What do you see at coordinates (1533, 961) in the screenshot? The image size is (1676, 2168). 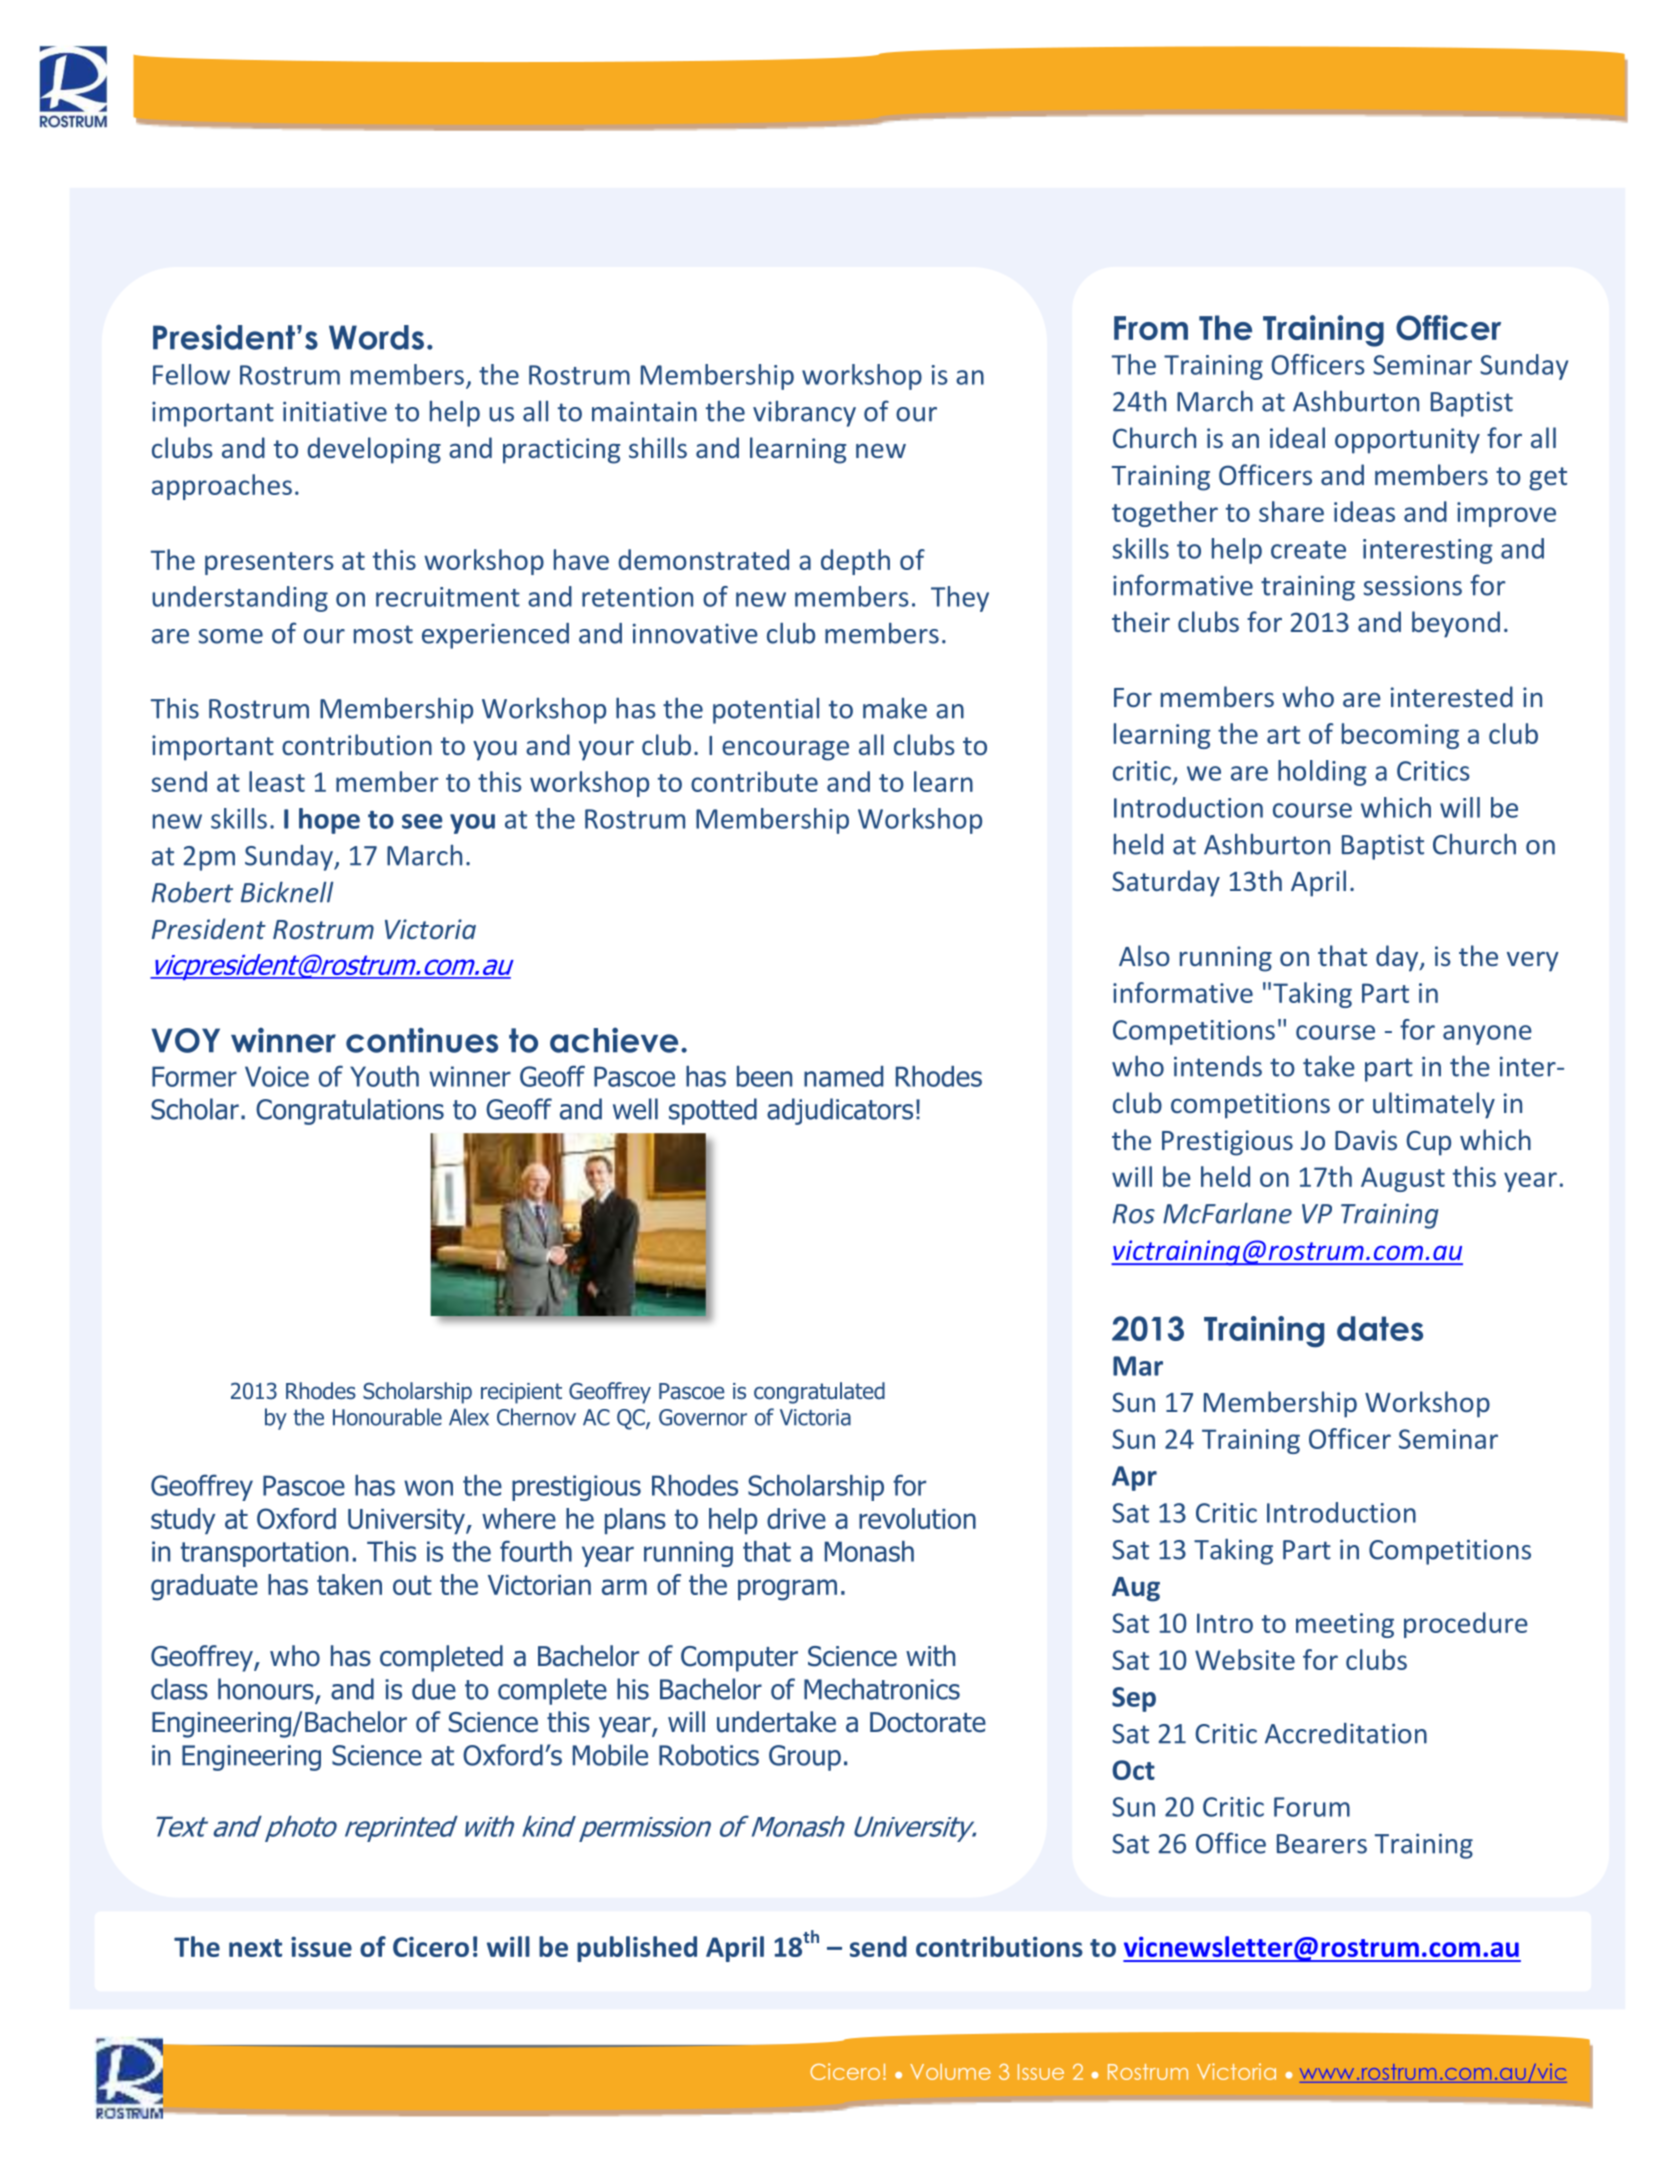 I see `very` at bounding box center [1533, 961].
